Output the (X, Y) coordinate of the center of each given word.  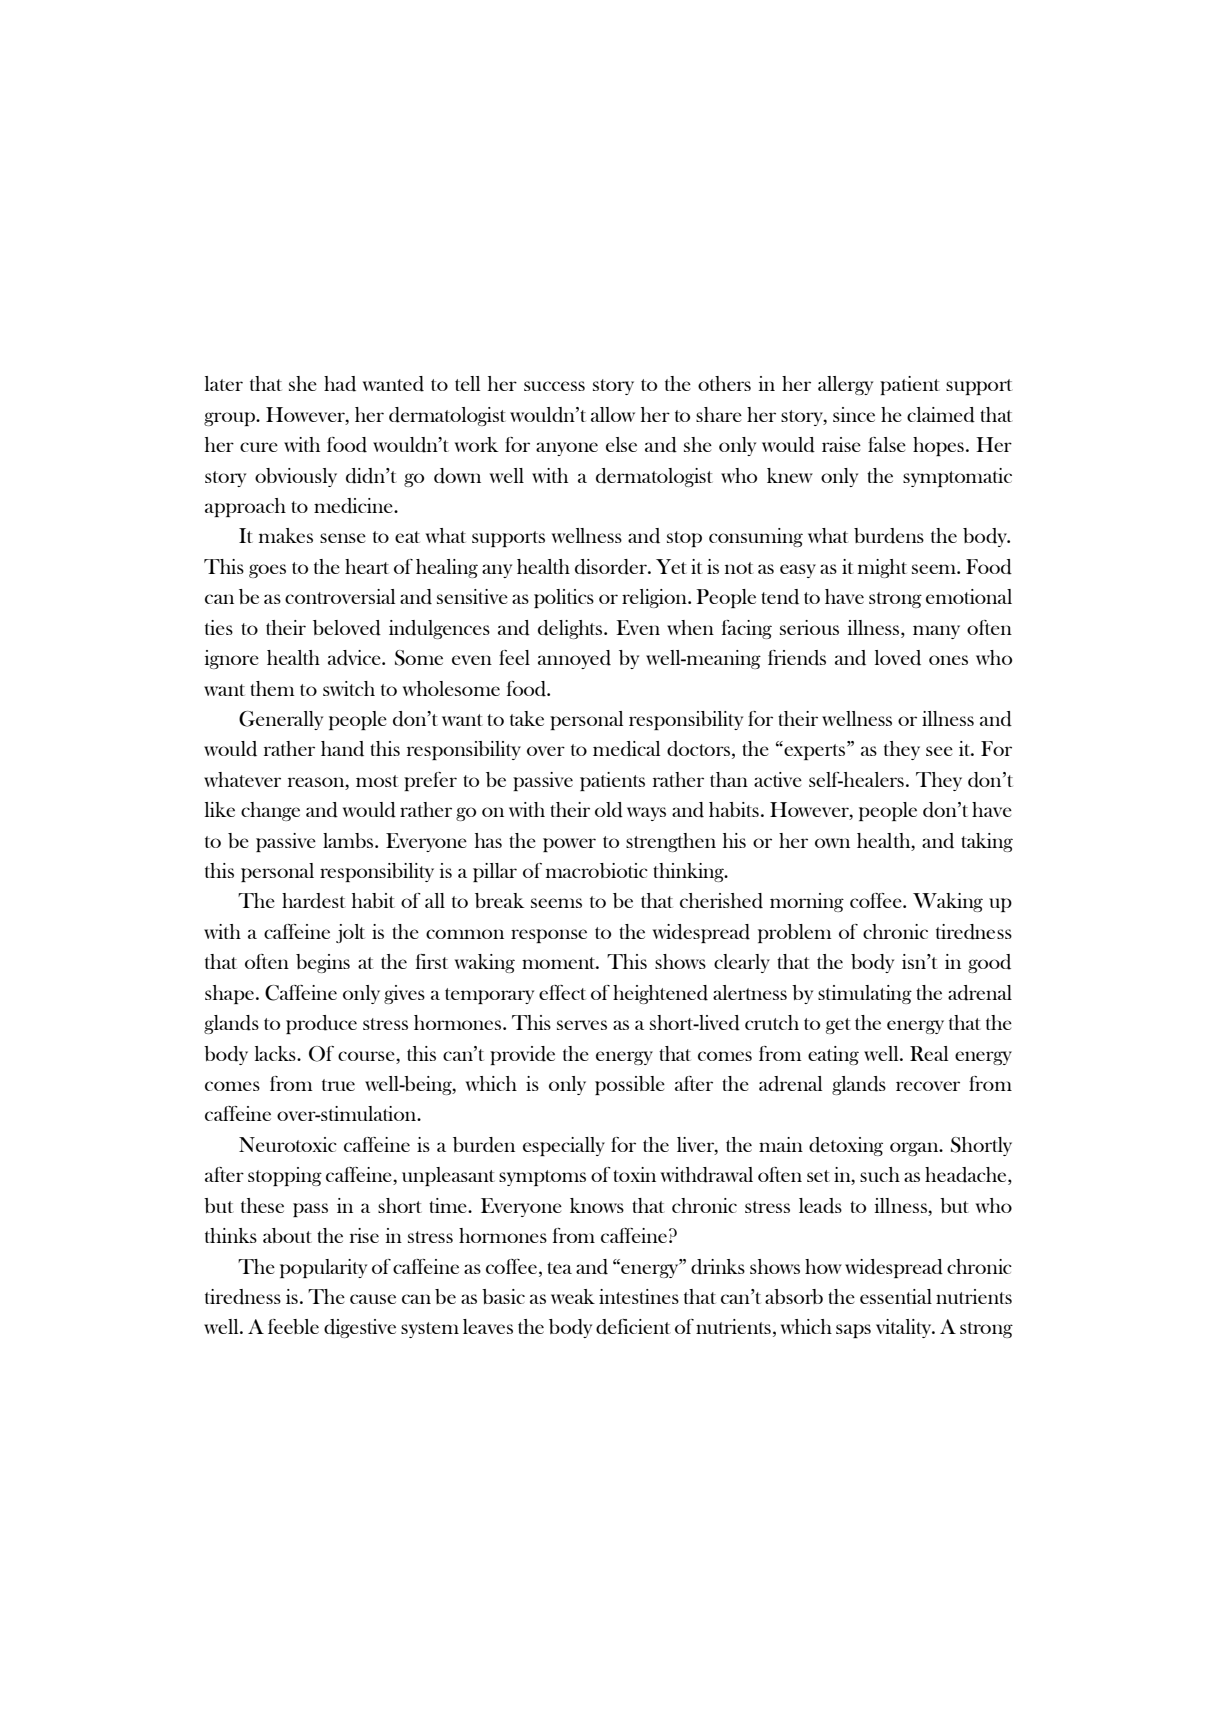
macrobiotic (597, 870)
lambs (348, 840)
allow (613, 414)
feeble (293, 1326)
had (340, 384)
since (854, 414)
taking (987, 842)
